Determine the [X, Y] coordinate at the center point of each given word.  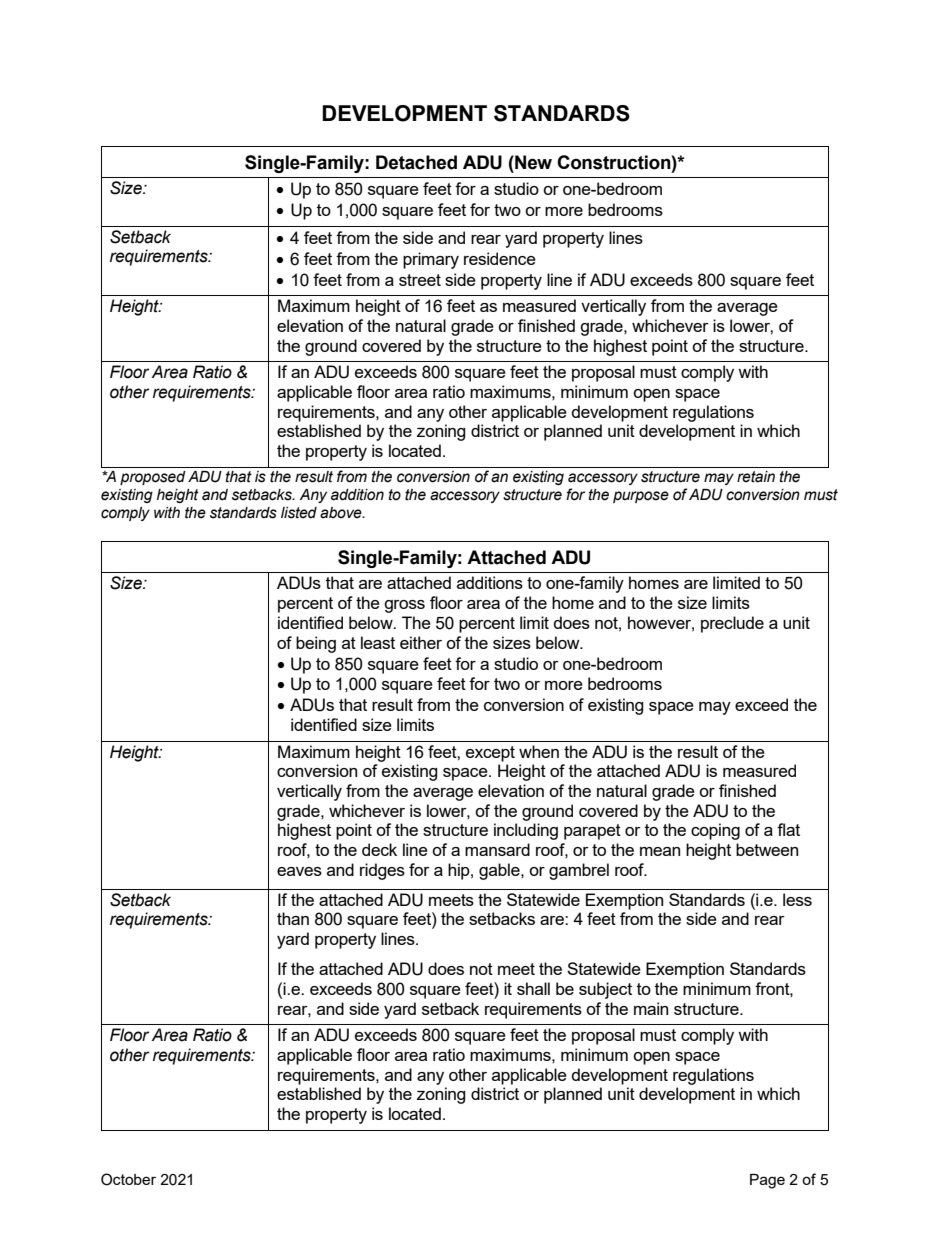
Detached [416, 162]
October [128, 1179]
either [421, 642]
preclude [732, 624]
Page [767, 1181]
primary [431, 260]
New [532, 162]
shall [533, 988]
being [316, 644]
